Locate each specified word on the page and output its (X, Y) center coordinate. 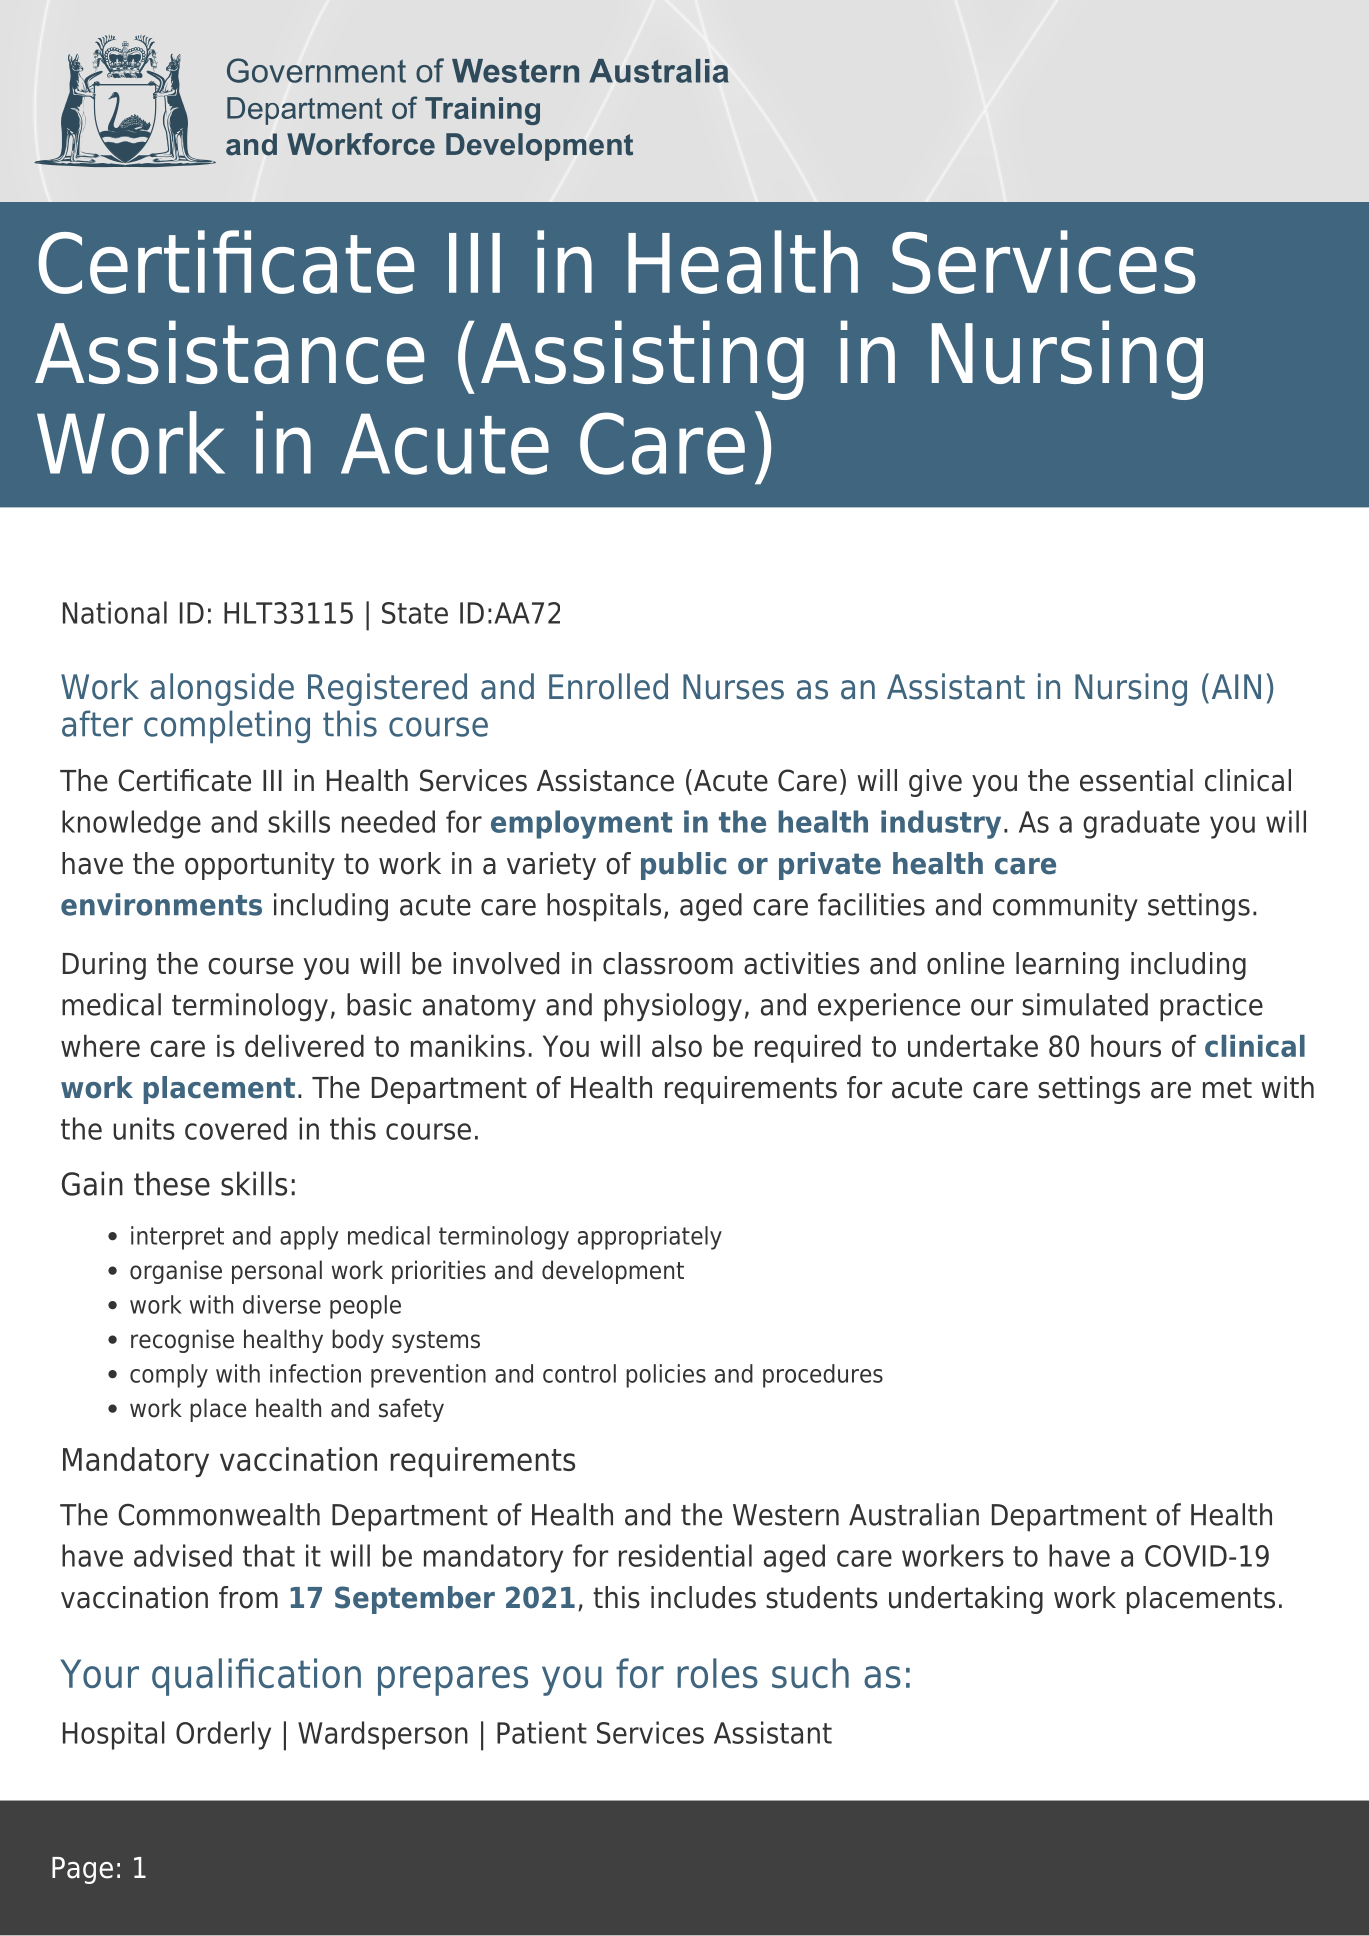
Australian (914, 1514)
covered (236, 1128)
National (115, 612)
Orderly (223, 1735)
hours (1126, 1045)
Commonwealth (219, 1514)
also (677, 1045)
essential (1136, 780)
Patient (542, 1732)
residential (685, 1555)
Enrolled (608, 686)
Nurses (733, 687)
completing (227, 726)
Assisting (642, 360)
